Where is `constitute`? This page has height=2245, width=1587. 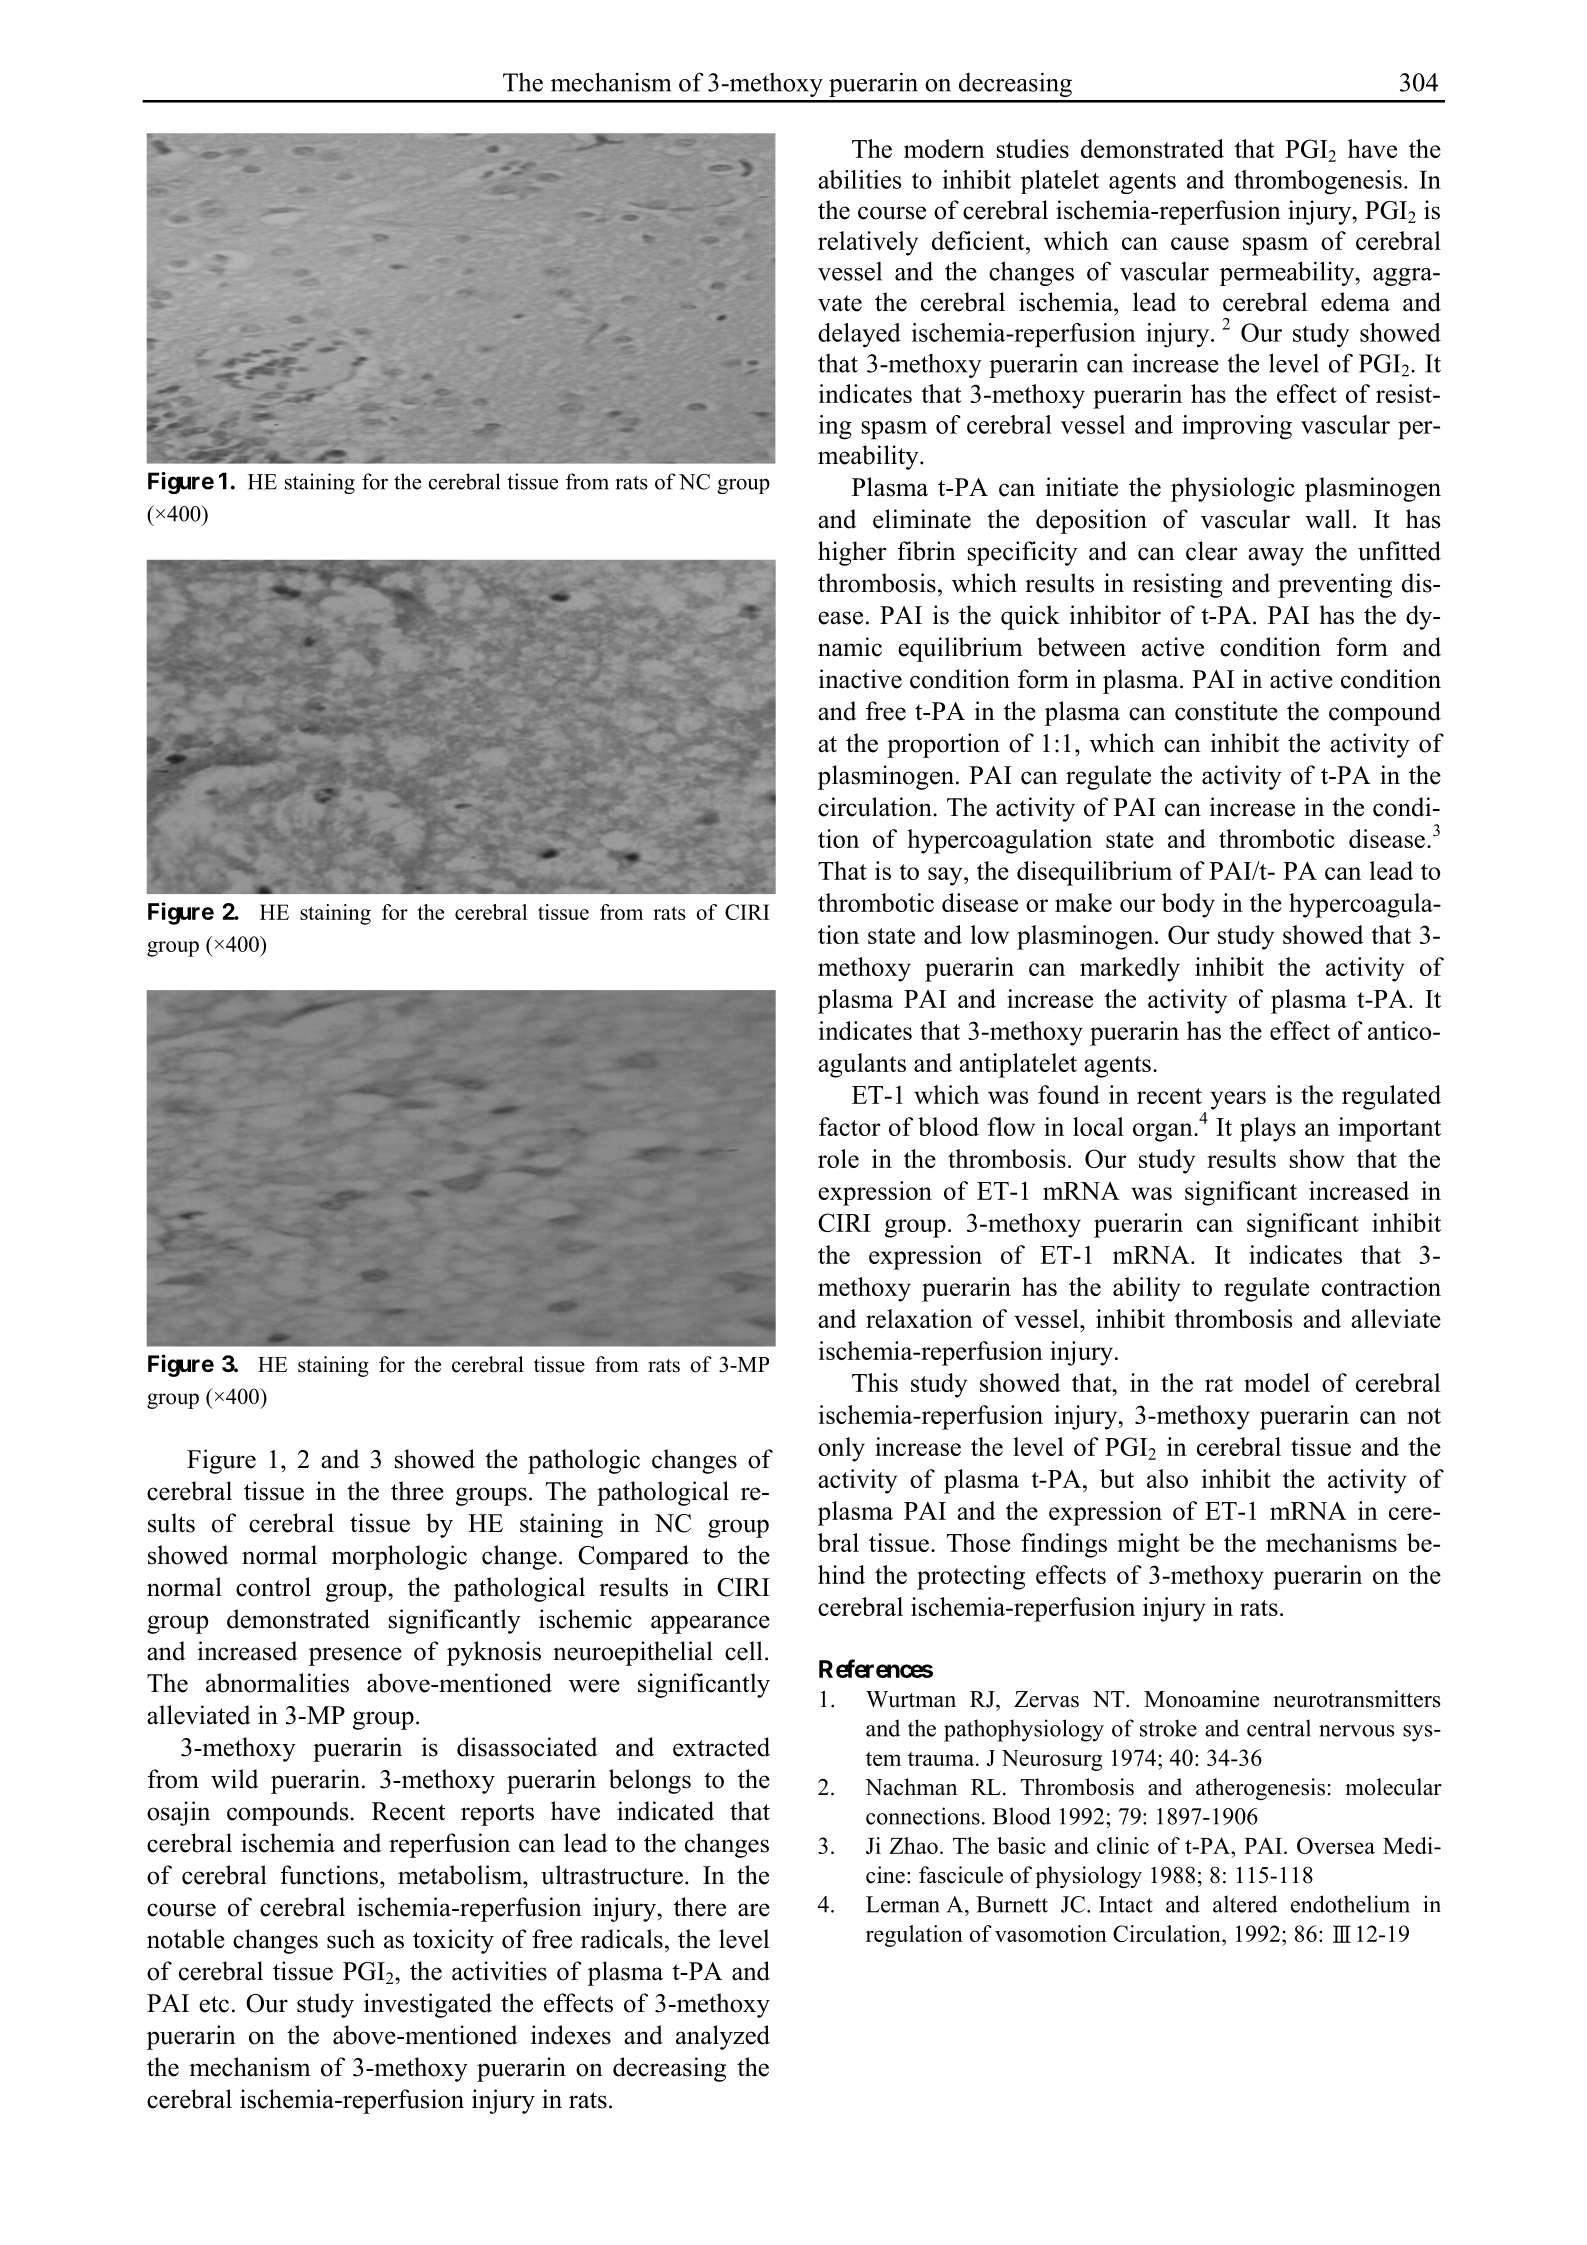 constitute is located at coordinates (1226, 711).
